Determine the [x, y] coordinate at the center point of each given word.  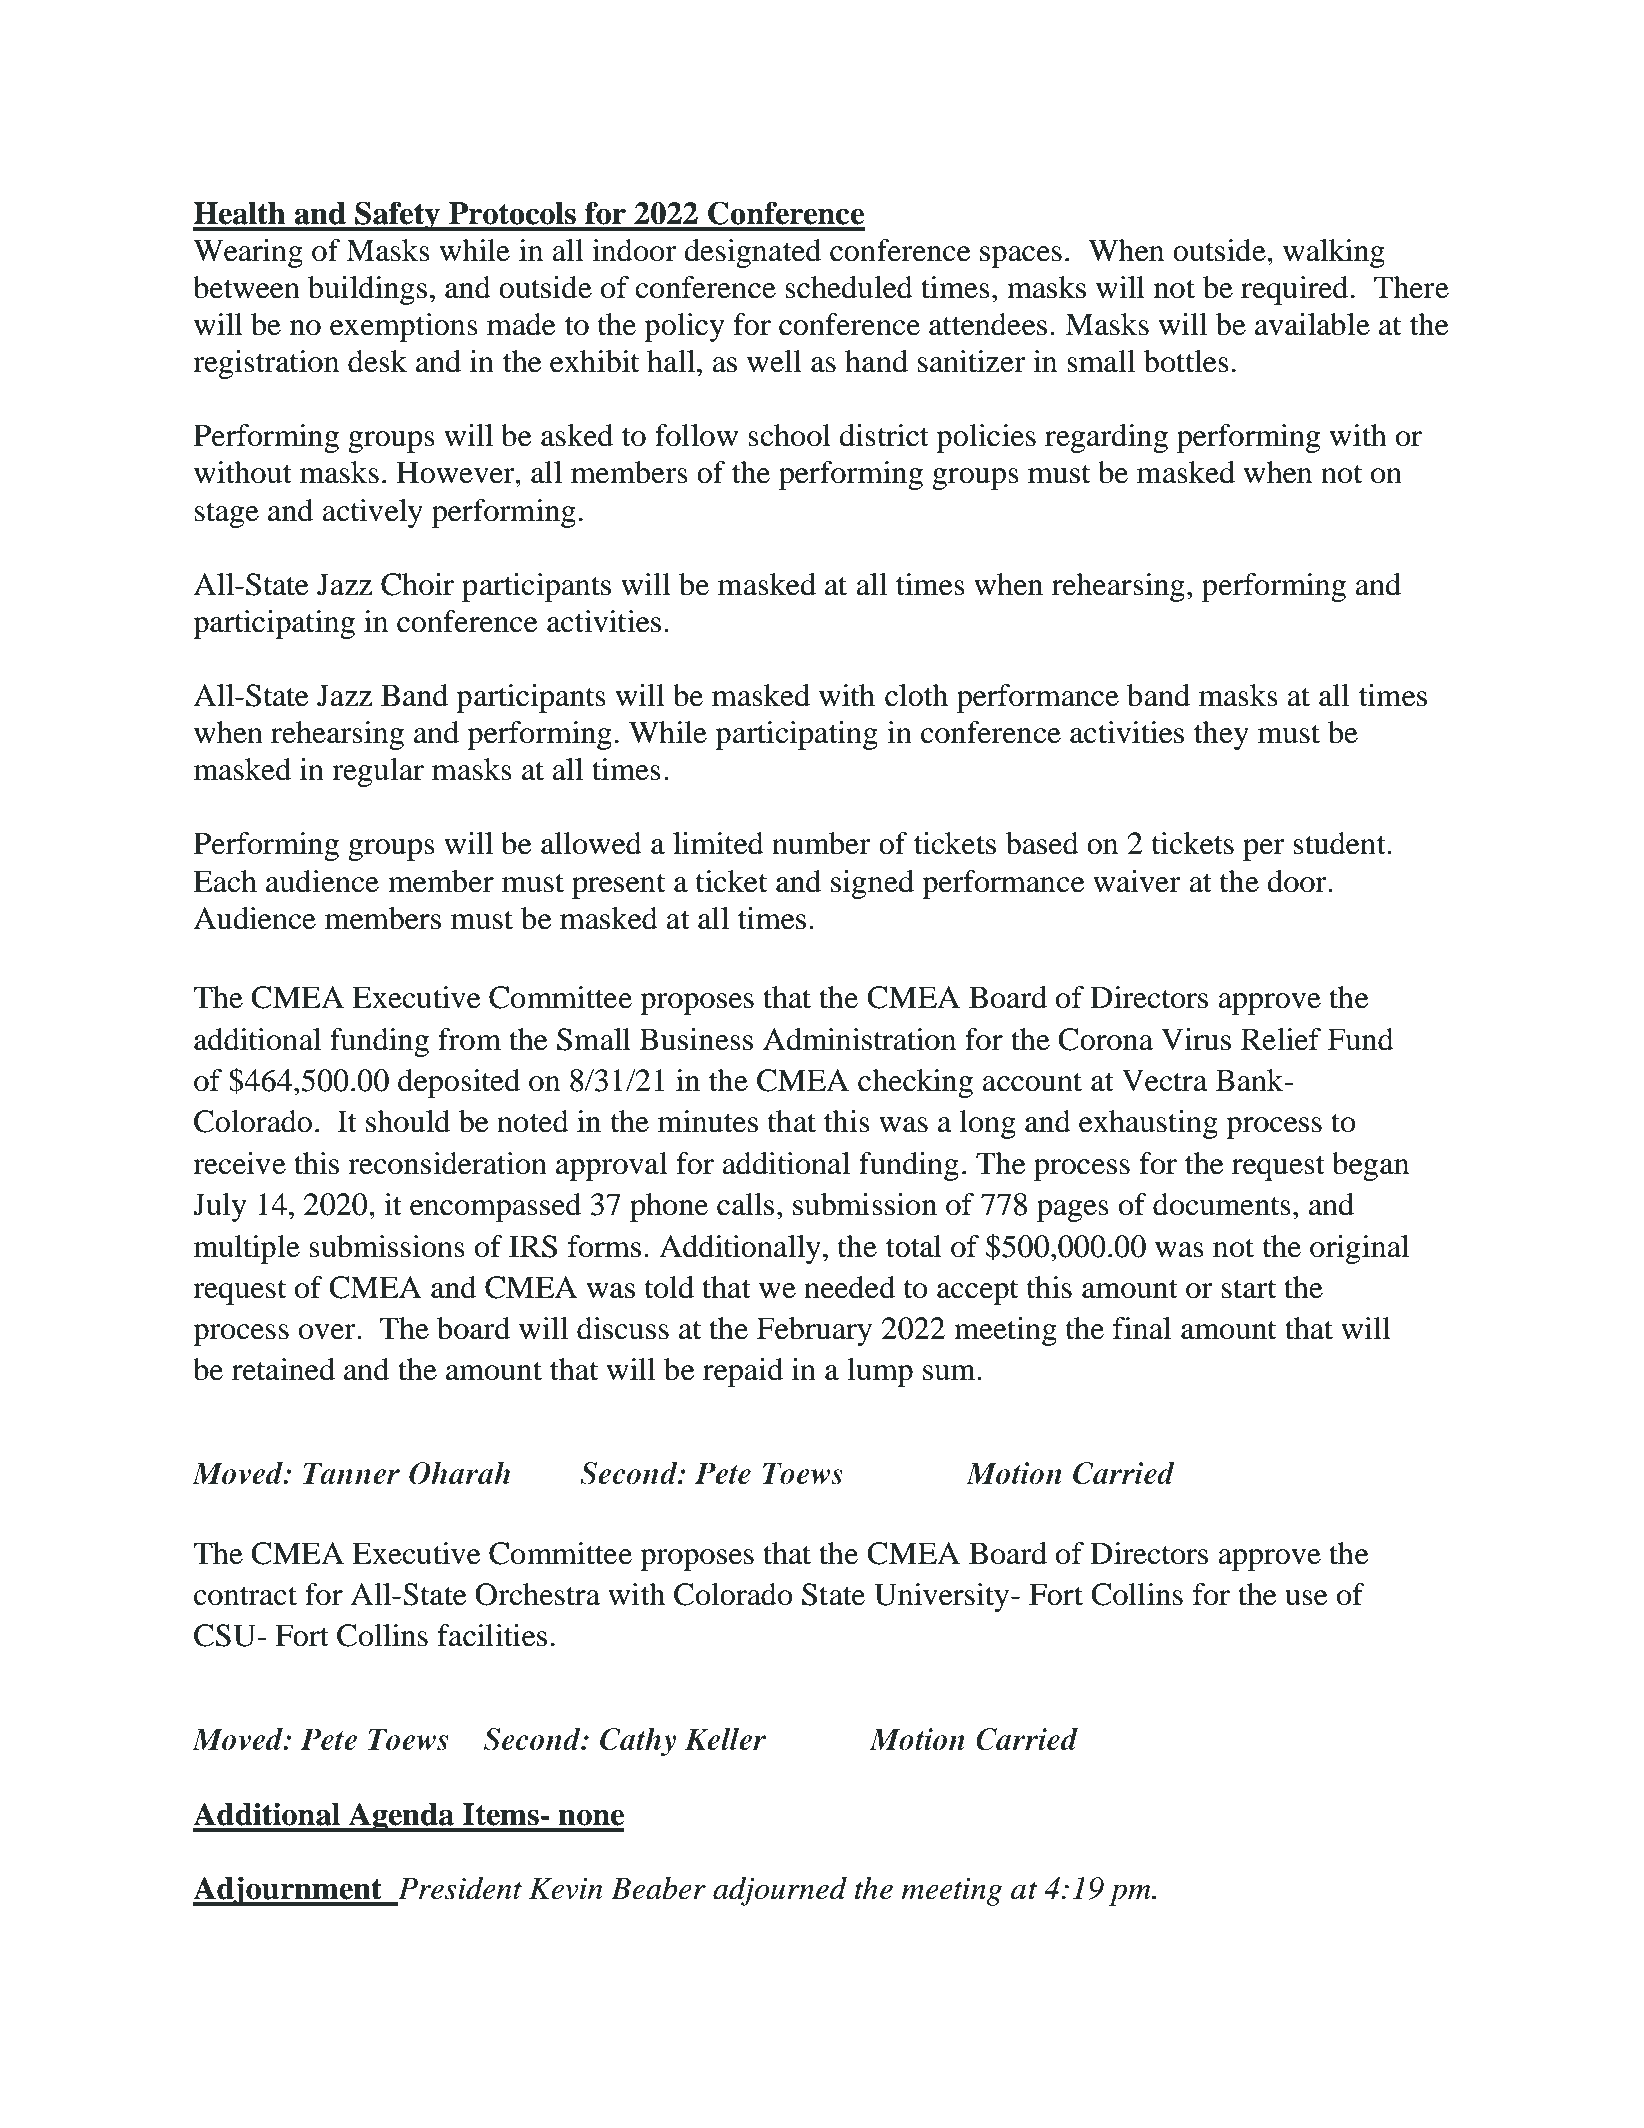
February [814, 1331]
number [821, 843]
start [1249, 1289]
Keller [725, 1739]
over [328, 1332]
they [1221, 735]
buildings [367, 290]
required [1294, 290]
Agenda [401, 1817]
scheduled [849, 287]
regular [378, 772]
